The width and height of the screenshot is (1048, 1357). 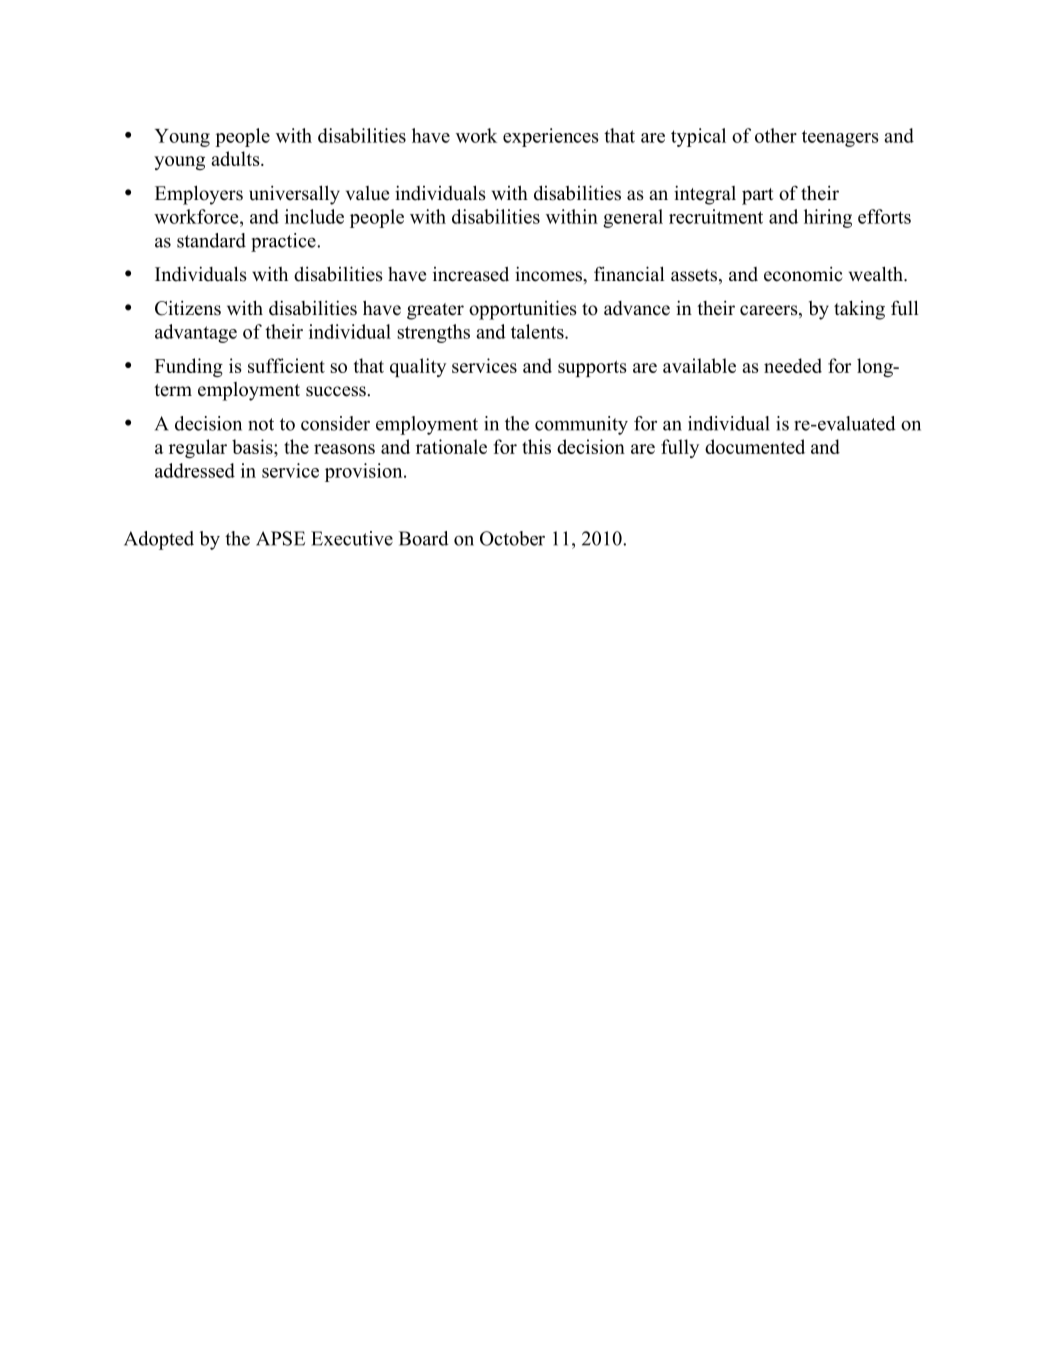 I want to click on experiences, so click(x=550, y=137).
